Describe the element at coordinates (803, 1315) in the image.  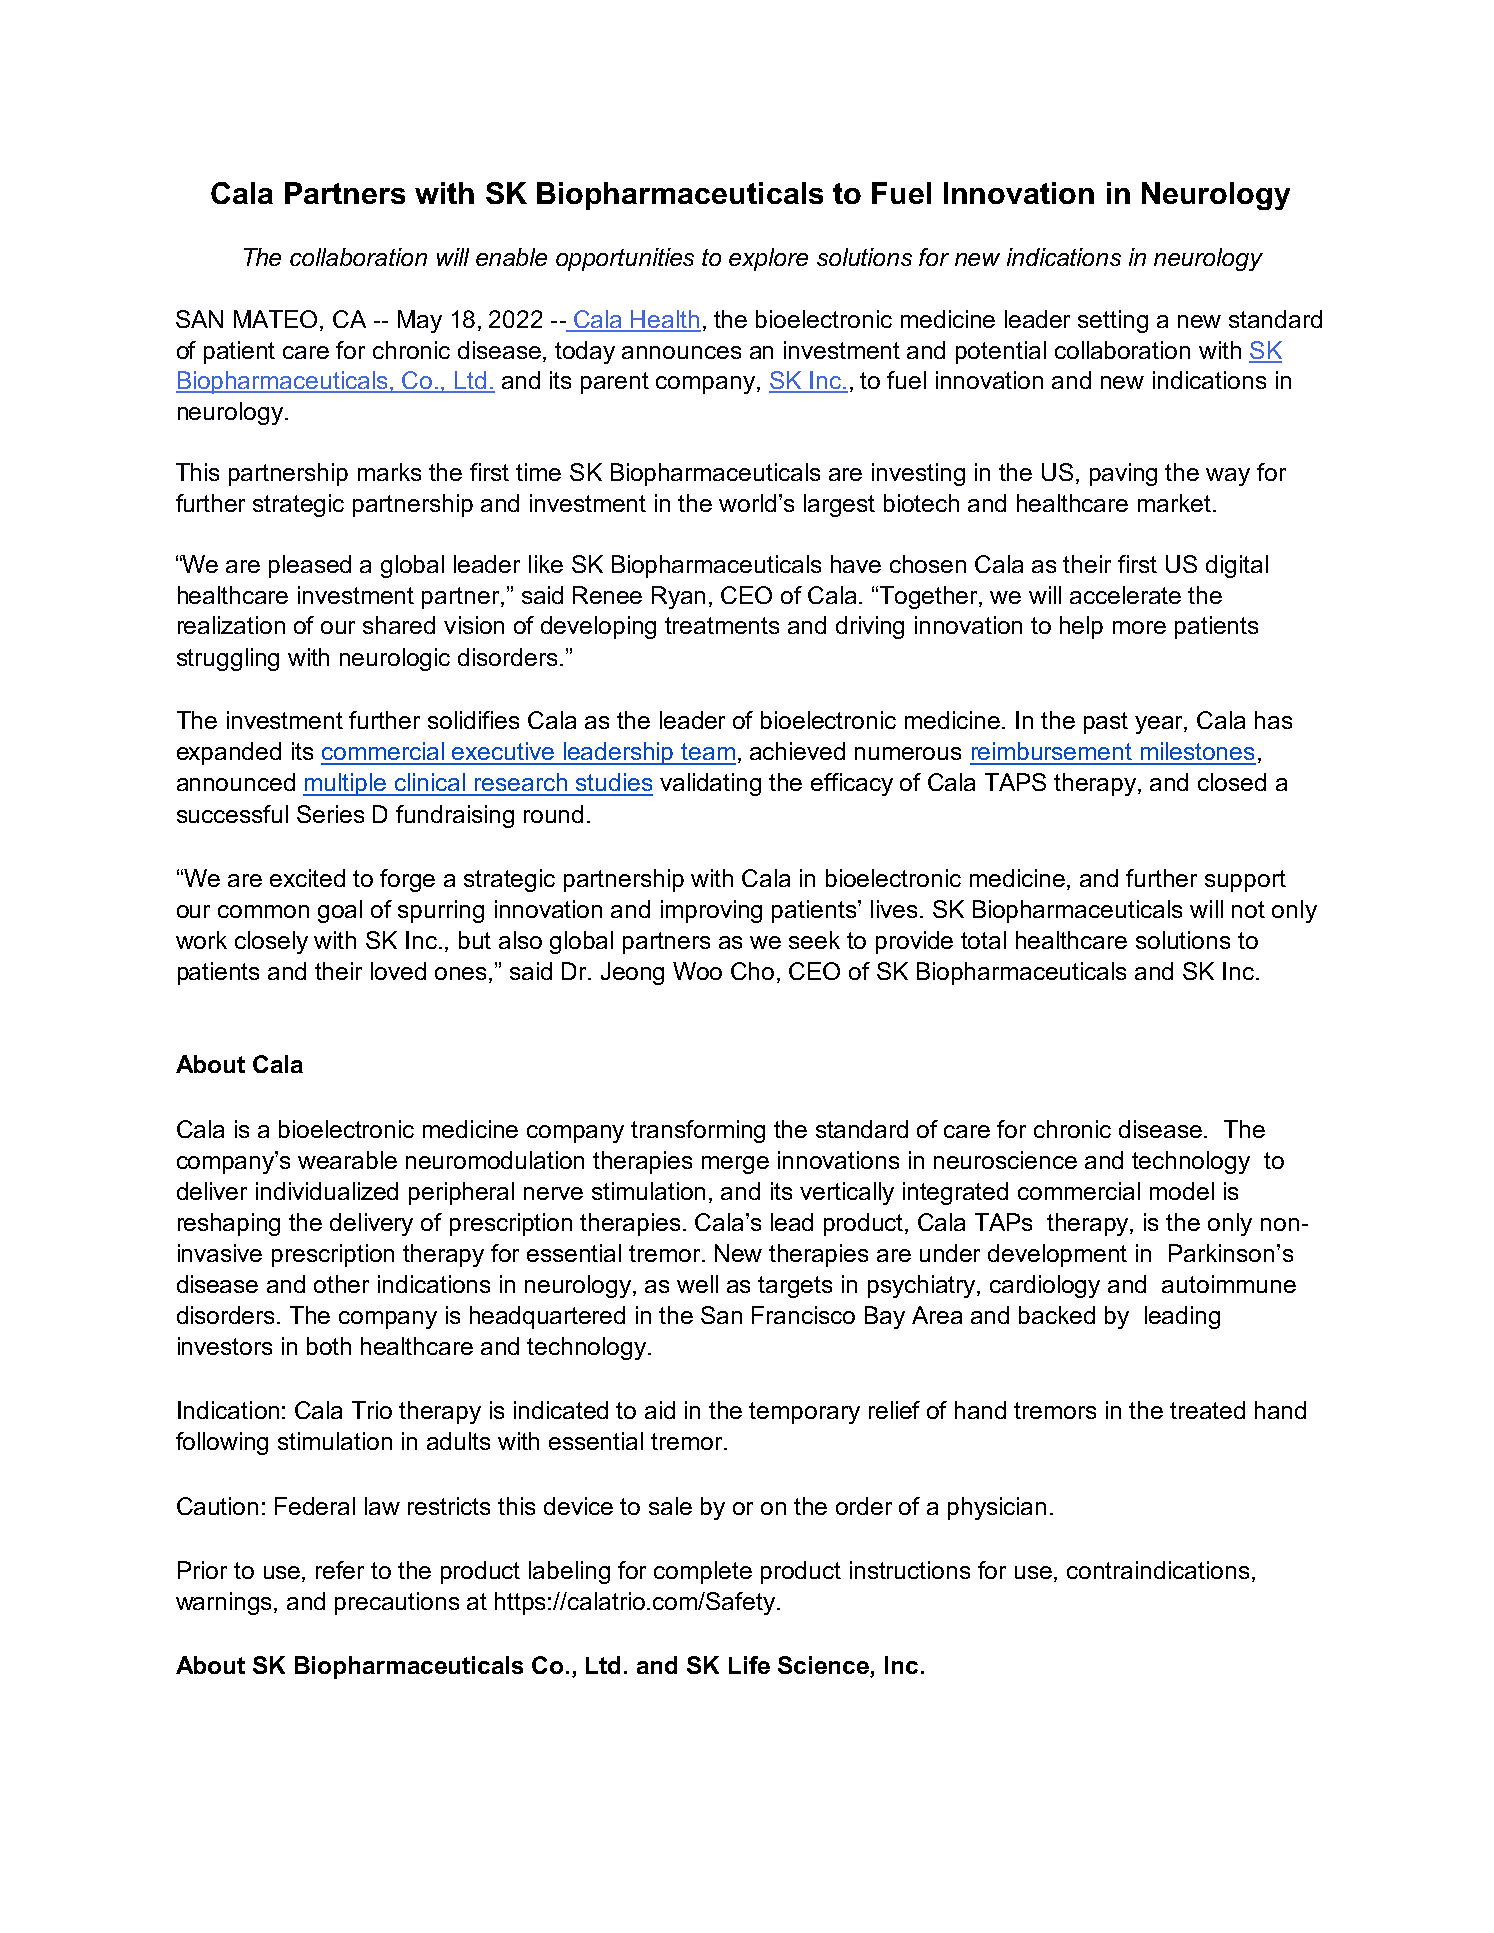
I see `Francisco` at that location.
